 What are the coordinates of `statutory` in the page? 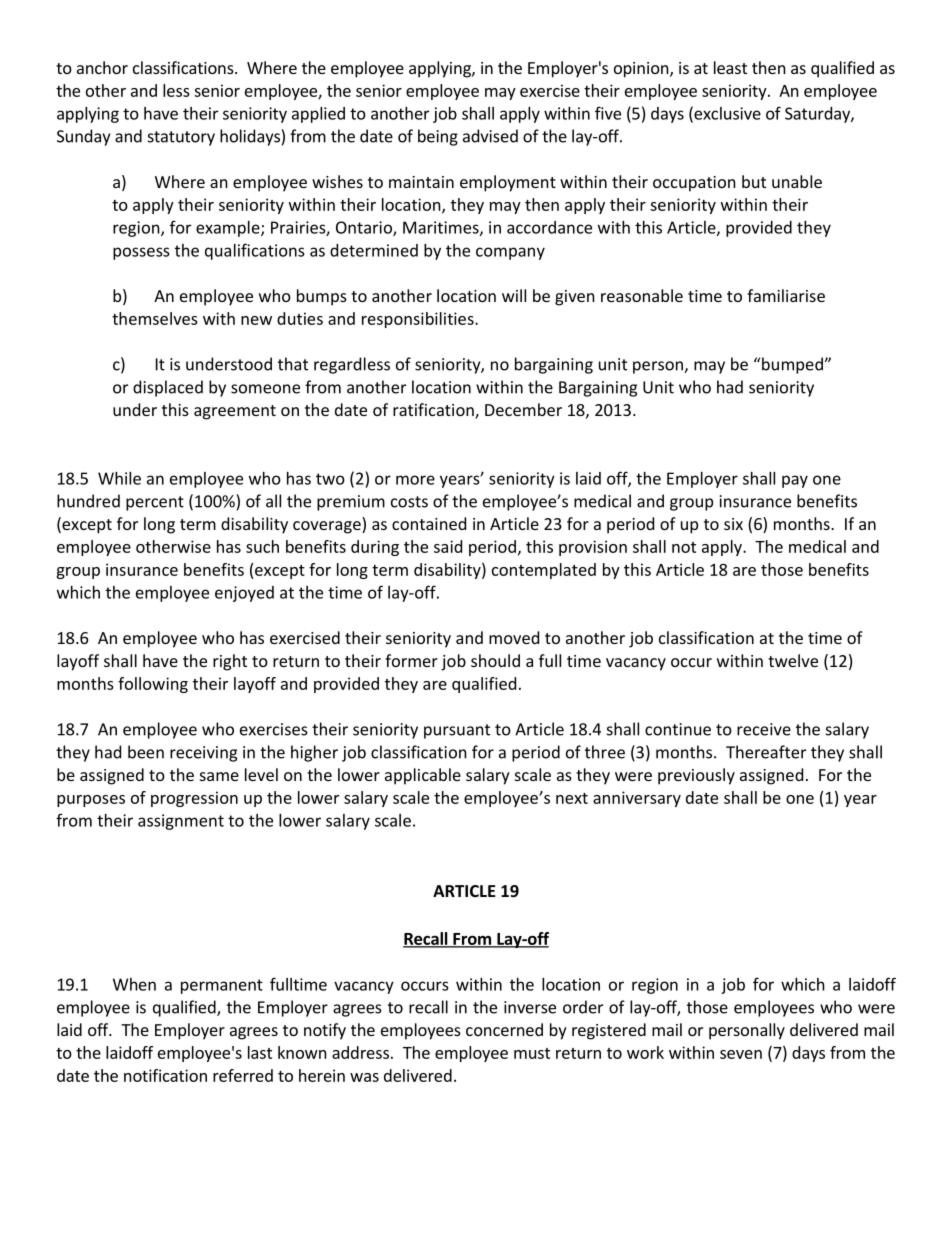 It's located at (181, 138).
